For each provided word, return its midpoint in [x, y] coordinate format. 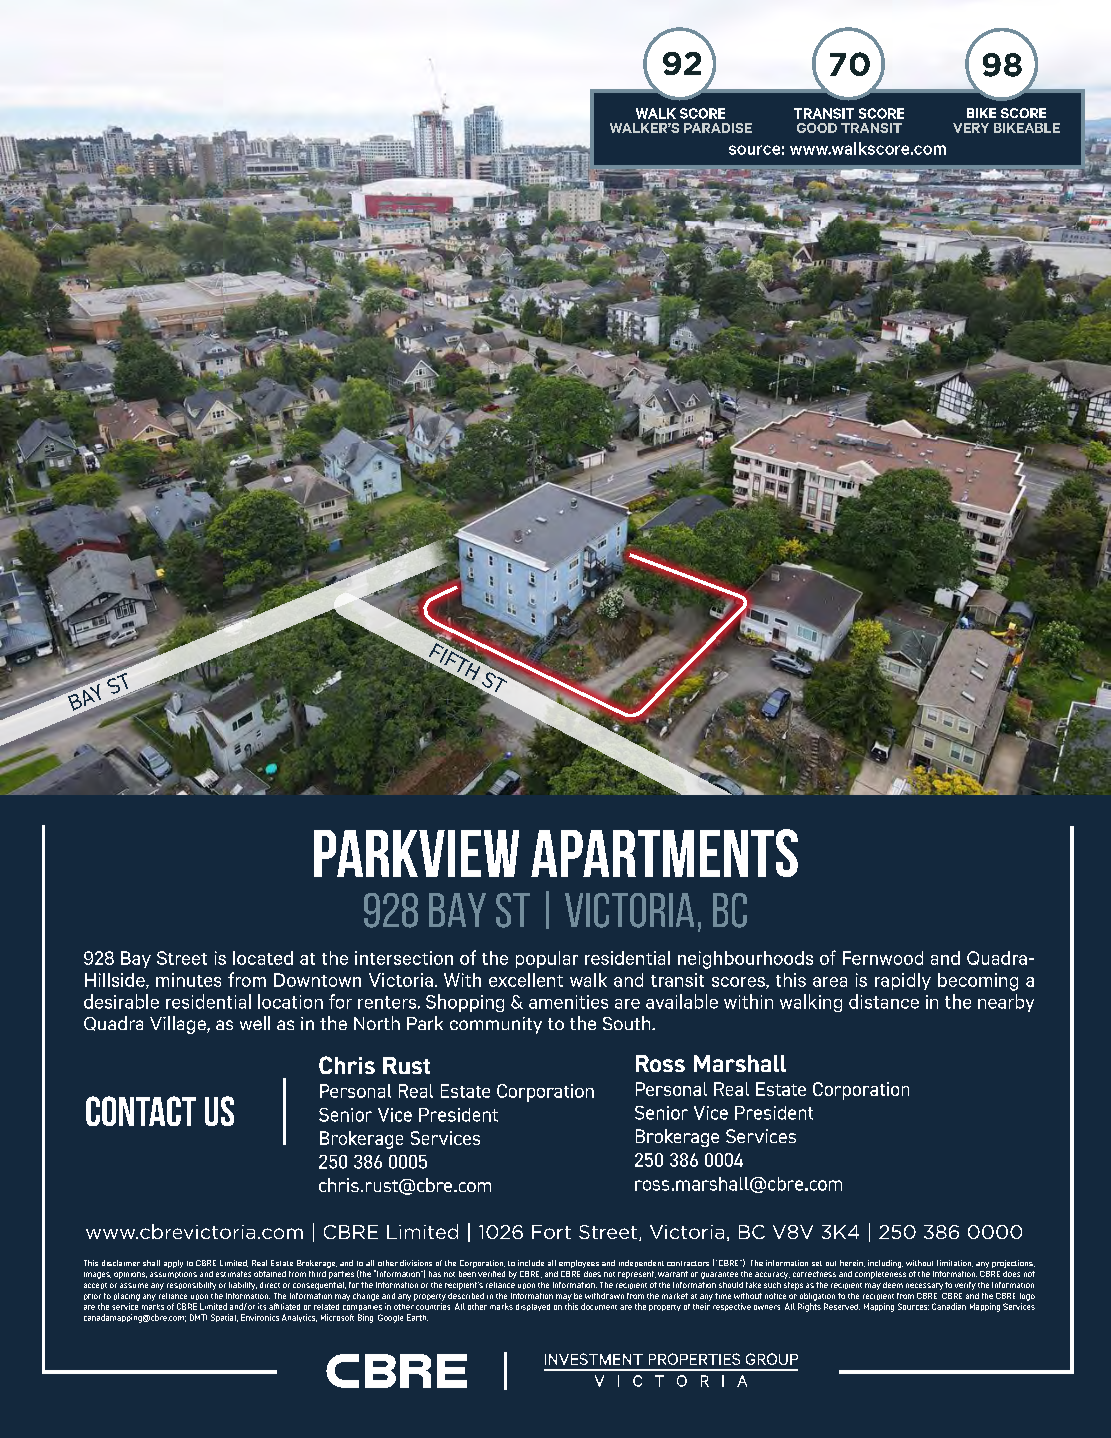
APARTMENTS [664, 853]
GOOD [817, 128]
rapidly [903, 981]
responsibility [191, 1286]
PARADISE [718, 128]
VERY [971, 128]
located [263, 958]
